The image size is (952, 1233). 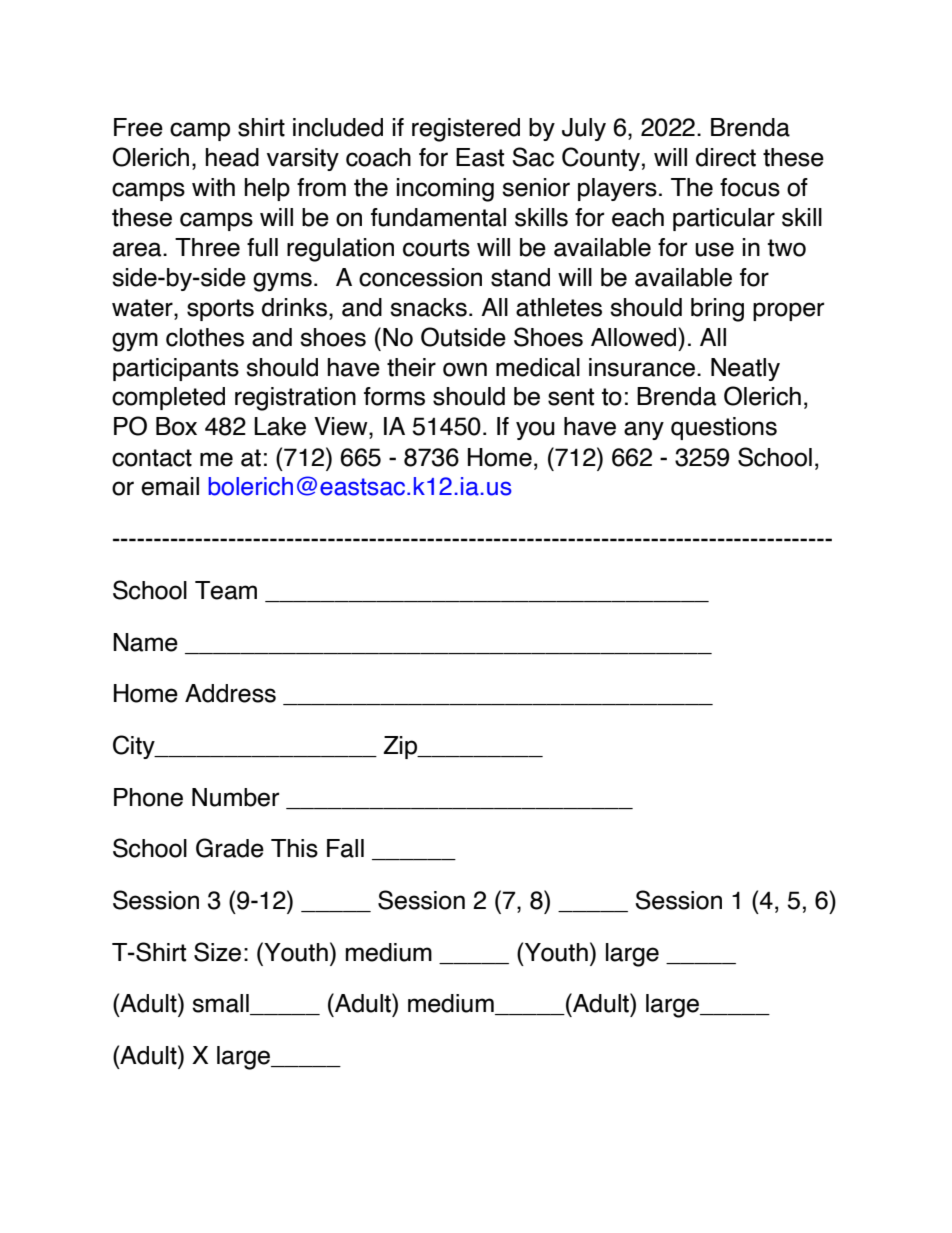 What do you see at coordinates (176, 426) in the image?
I see `Box` at bounding box center [176, 426].
